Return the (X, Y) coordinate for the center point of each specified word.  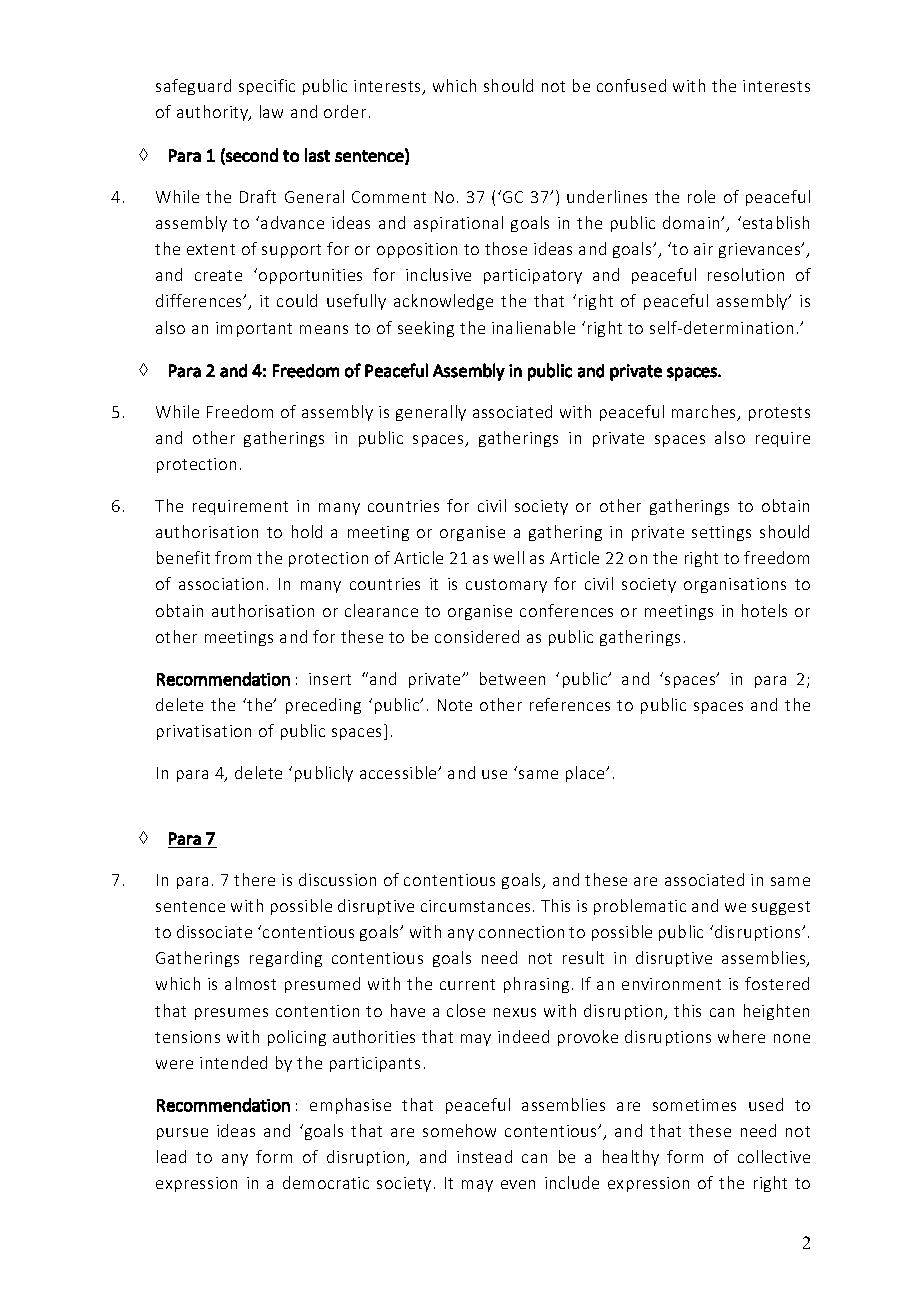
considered (477, 636)
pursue (182, 1134)
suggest (781, 908)
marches (705, 413)
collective (774, 1156)
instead (484, 1156)
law (271, 111)
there (254, 879)
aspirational (458, 224)
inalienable (533, 327)
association (221, 584)
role (701, 196)
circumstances (475, 906)
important (254, 329)
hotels (764, 610)
